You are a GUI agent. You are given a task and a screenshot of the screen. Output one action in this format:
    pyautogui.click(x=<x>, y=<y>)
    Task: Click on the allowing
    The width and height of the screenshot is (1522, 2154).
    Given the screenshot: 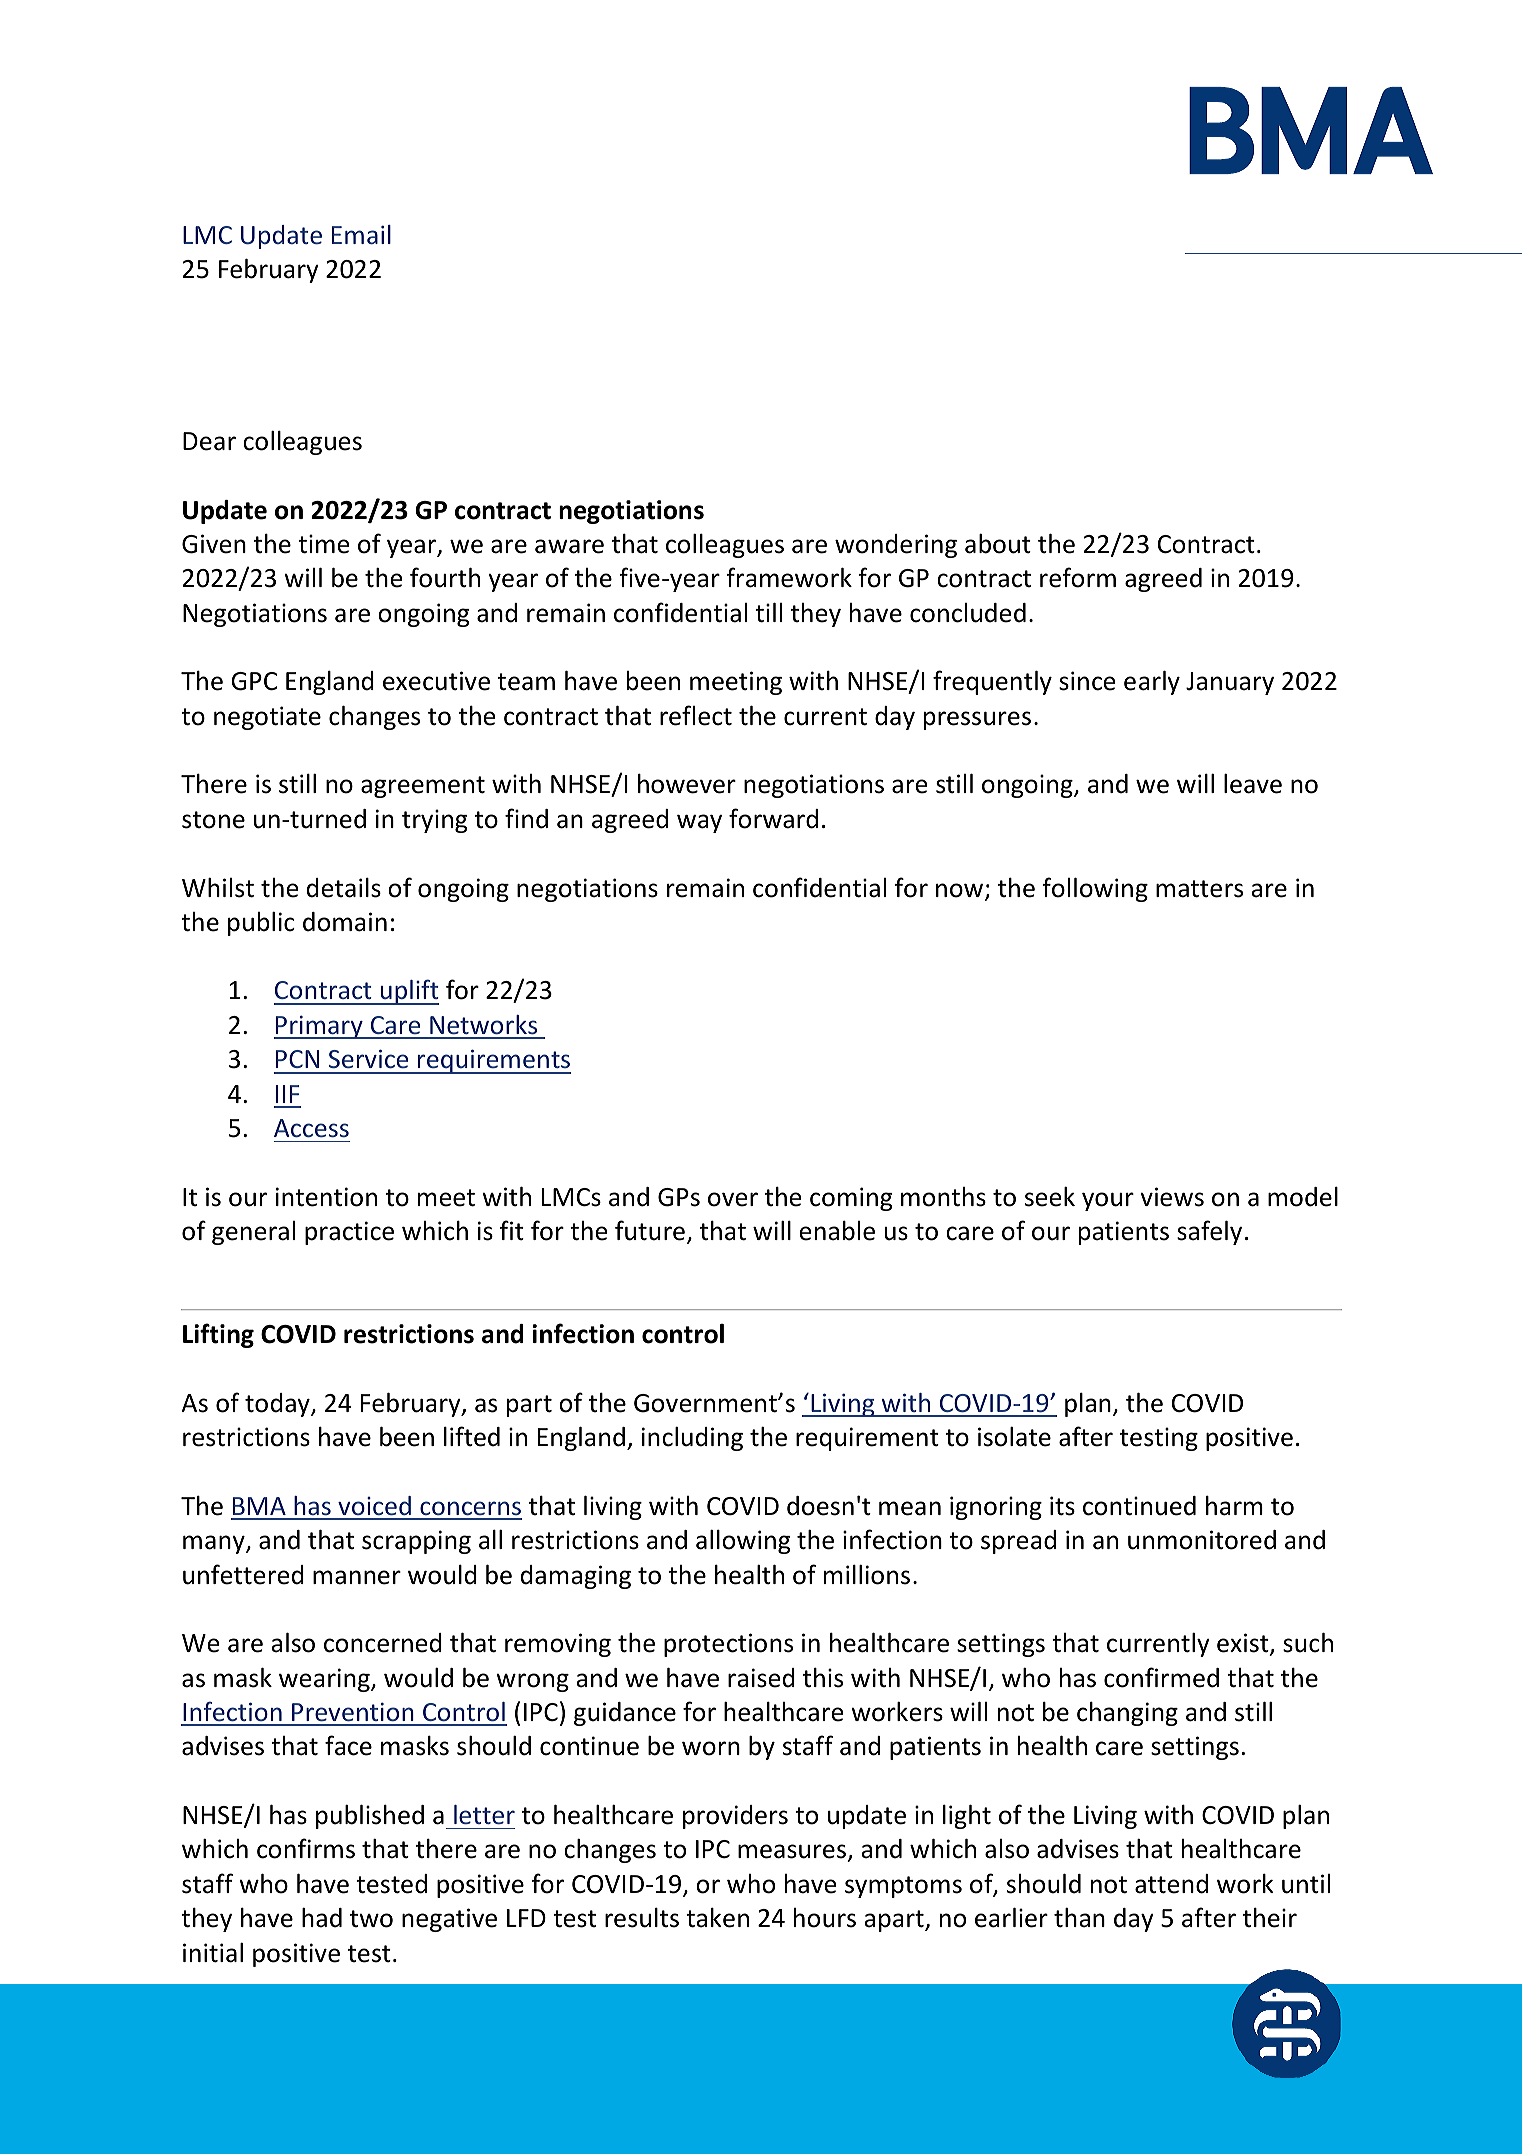 What is the action you would take?
    pyautogui.click(x=743, y=1542)
